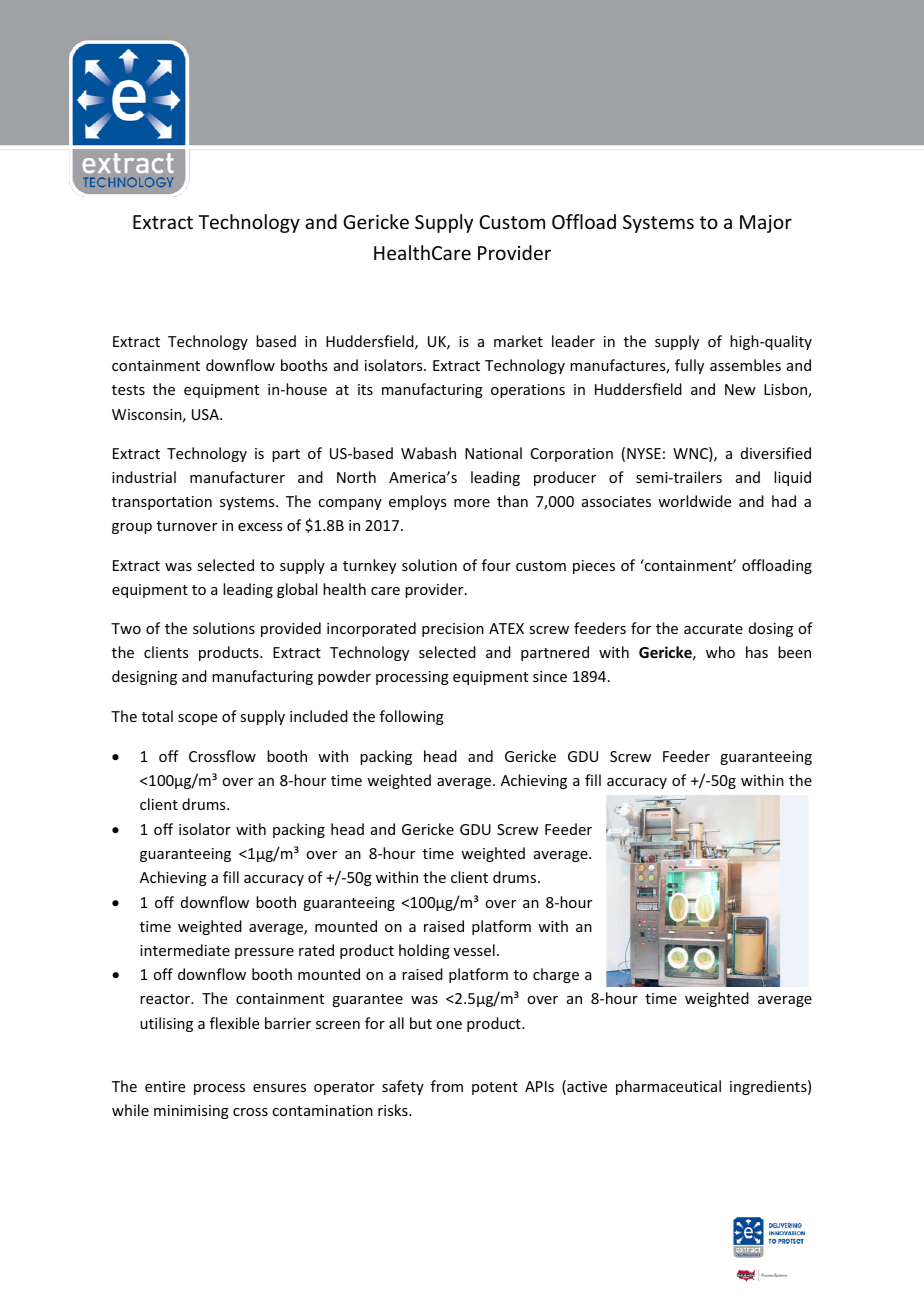  What do you see at coordinates (165, 1086) in the screenshot?
I see `entire` at bounding box center [165, 1086].
